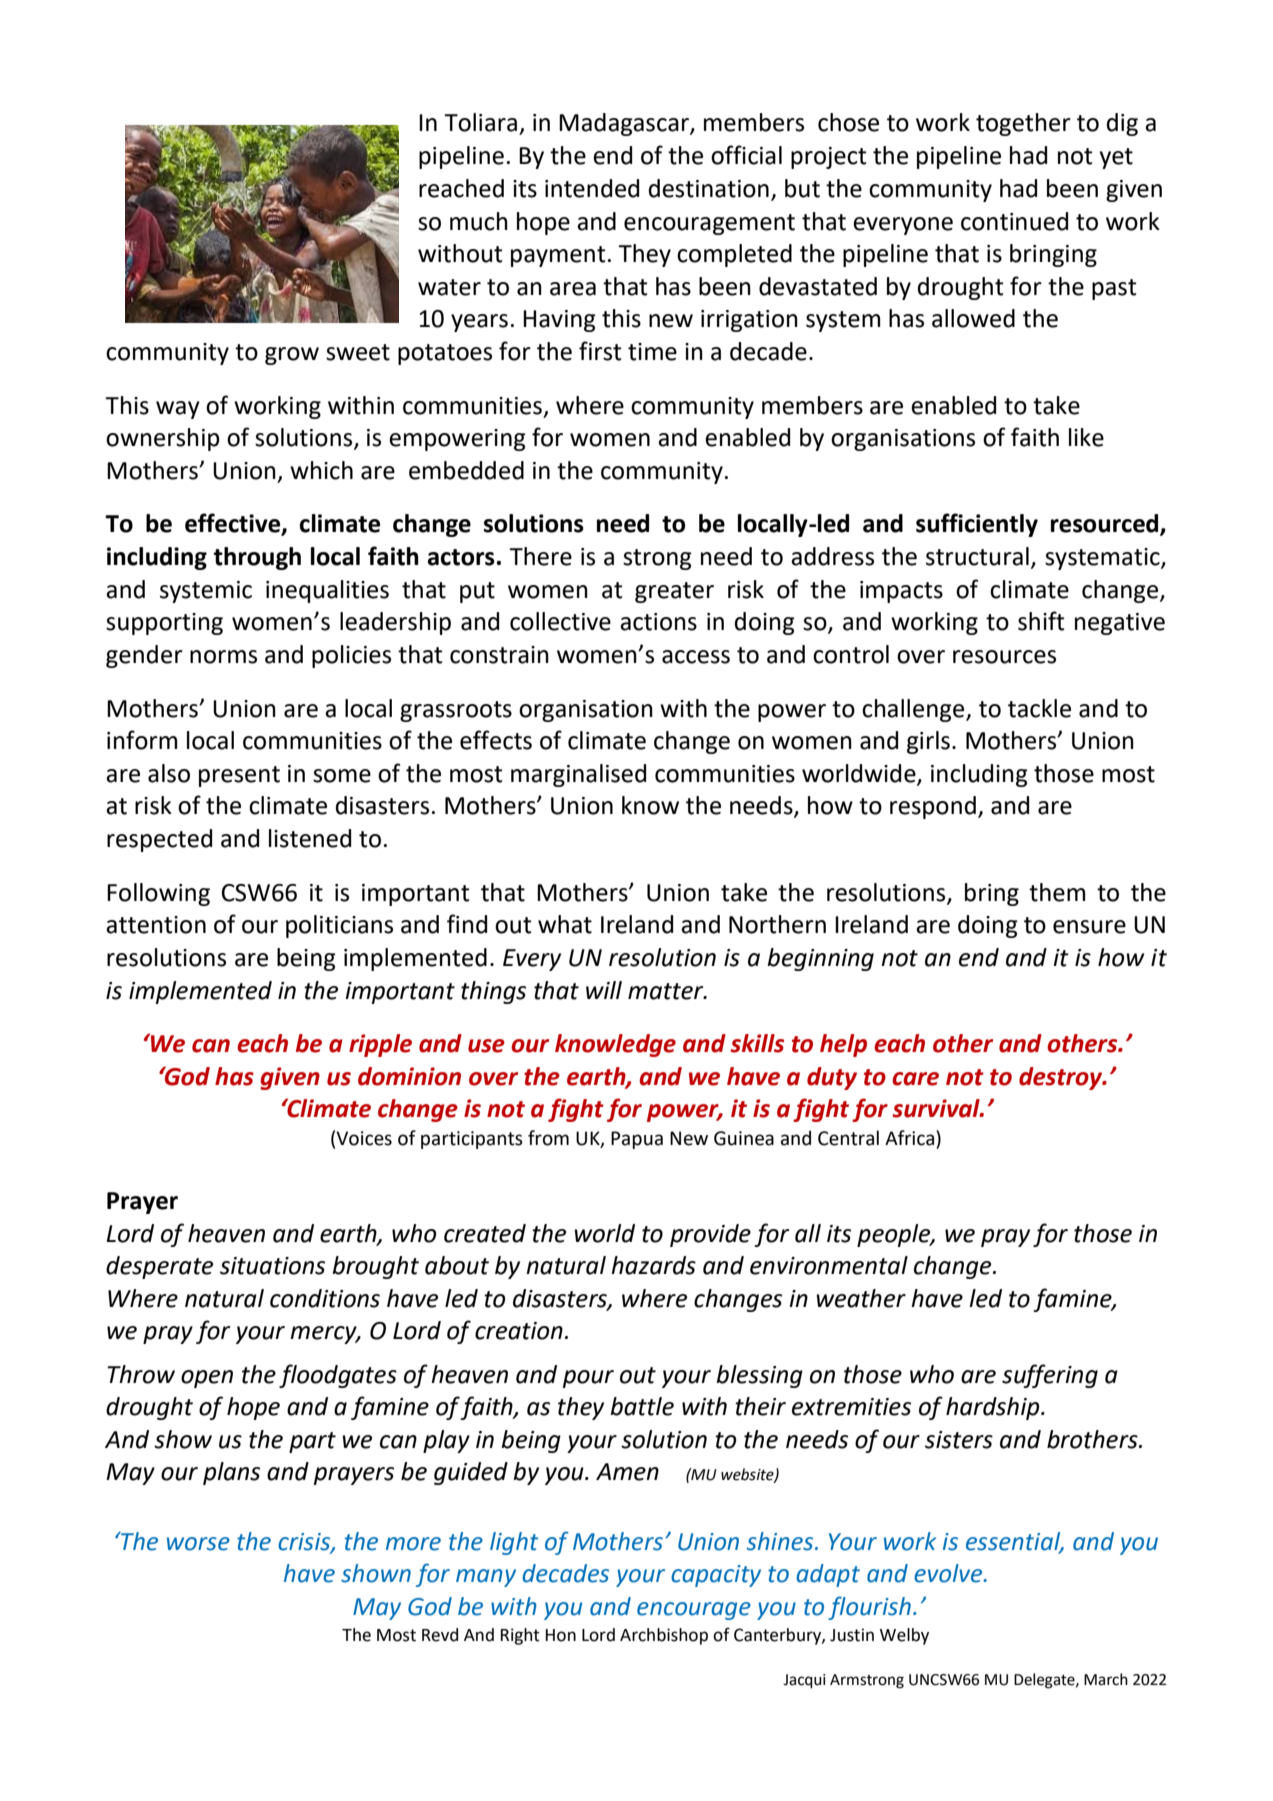 The height and width of the screenshot is (1801, 1273). Describe the element at coordinates (653, 1265) in the screenshot. I see `hazards` at that location.
